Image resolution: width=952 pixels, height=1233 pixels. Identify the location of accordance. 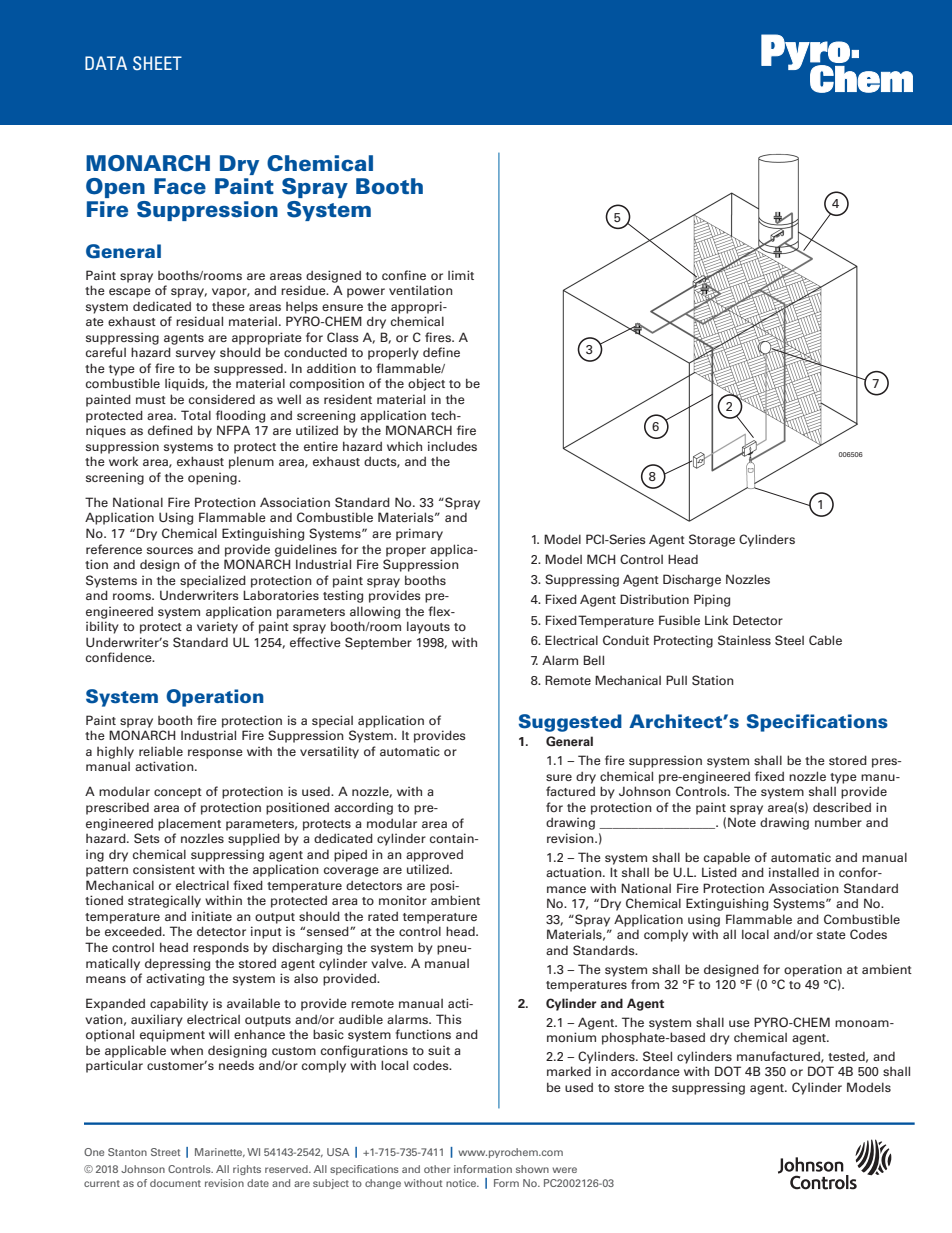
(645, 1072).
